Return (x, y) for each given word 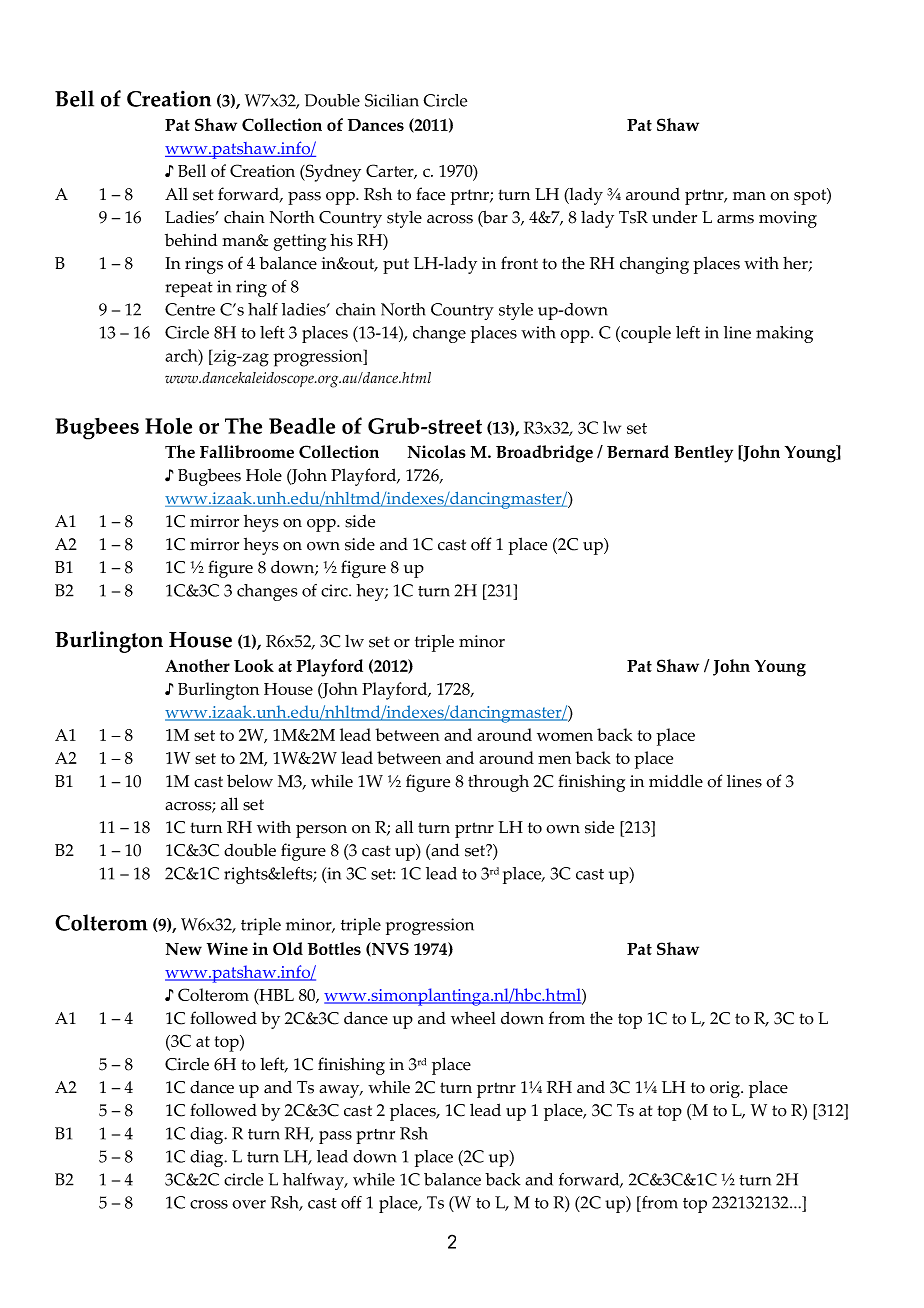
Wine (227, 948)
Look (254, 665)
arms (735, 219)
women (565, 736)
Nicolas (437, 451)
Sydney (332, 173)
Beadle (302, 425)
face (430, 194)
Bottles (334, 948)
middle (676, 781)
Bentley (703, 454)
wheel (473, 1018)
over (249, 1204)
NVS (389, 949)
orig (726, 1089)
